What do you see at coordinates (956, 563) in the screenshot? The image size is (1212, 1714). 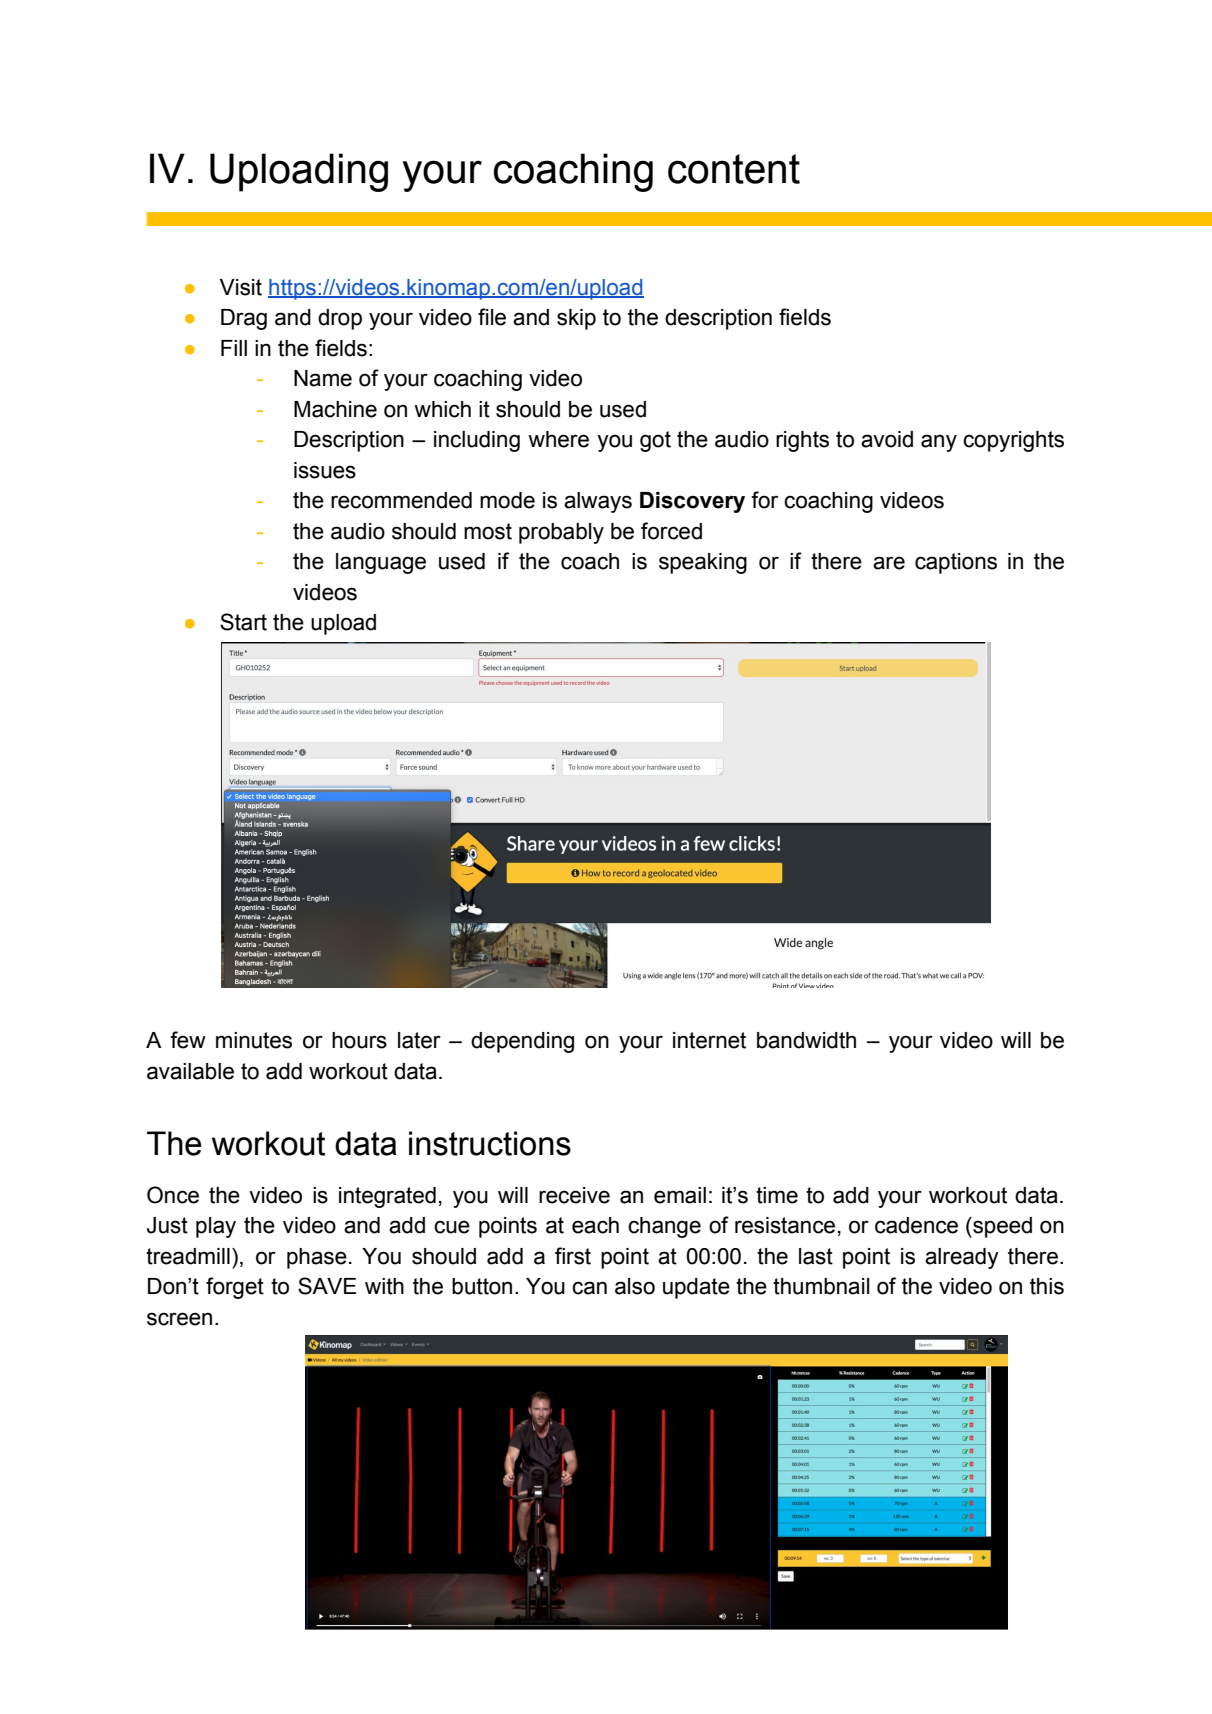 I see `captions` at bounding box center [956, 563].
